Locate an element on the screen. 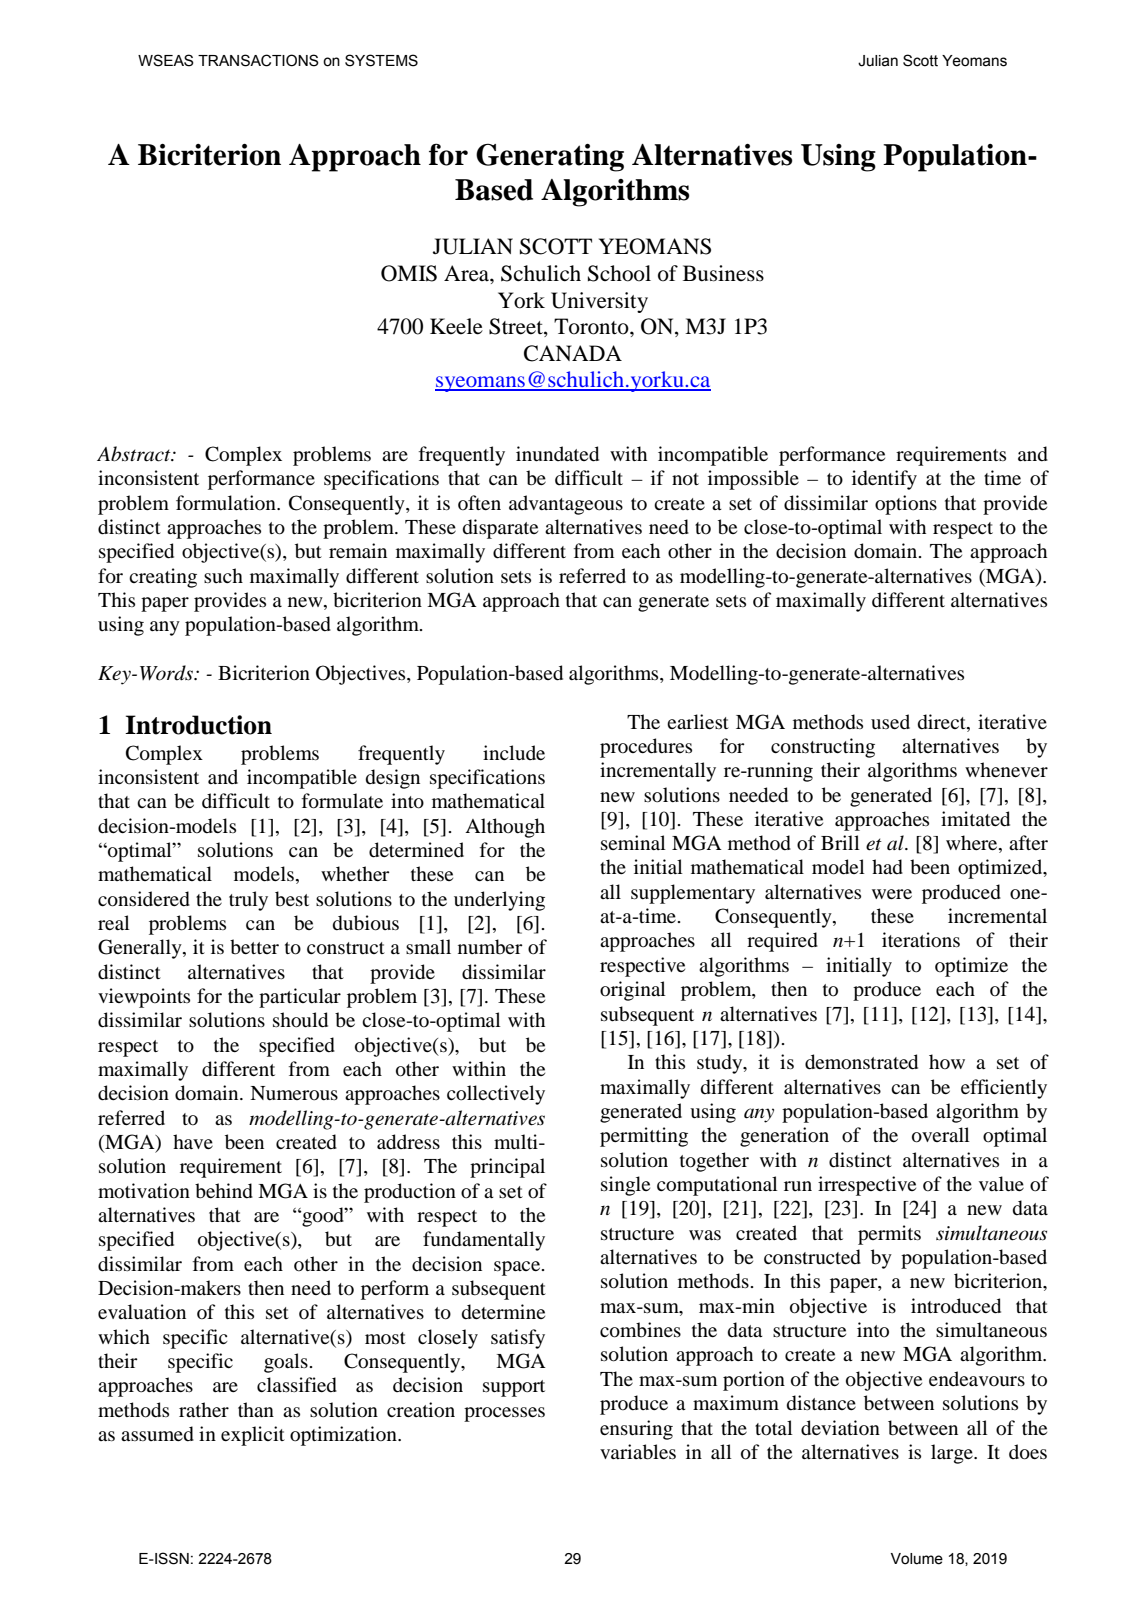  Introduction is located at coordinates (198, 725).
